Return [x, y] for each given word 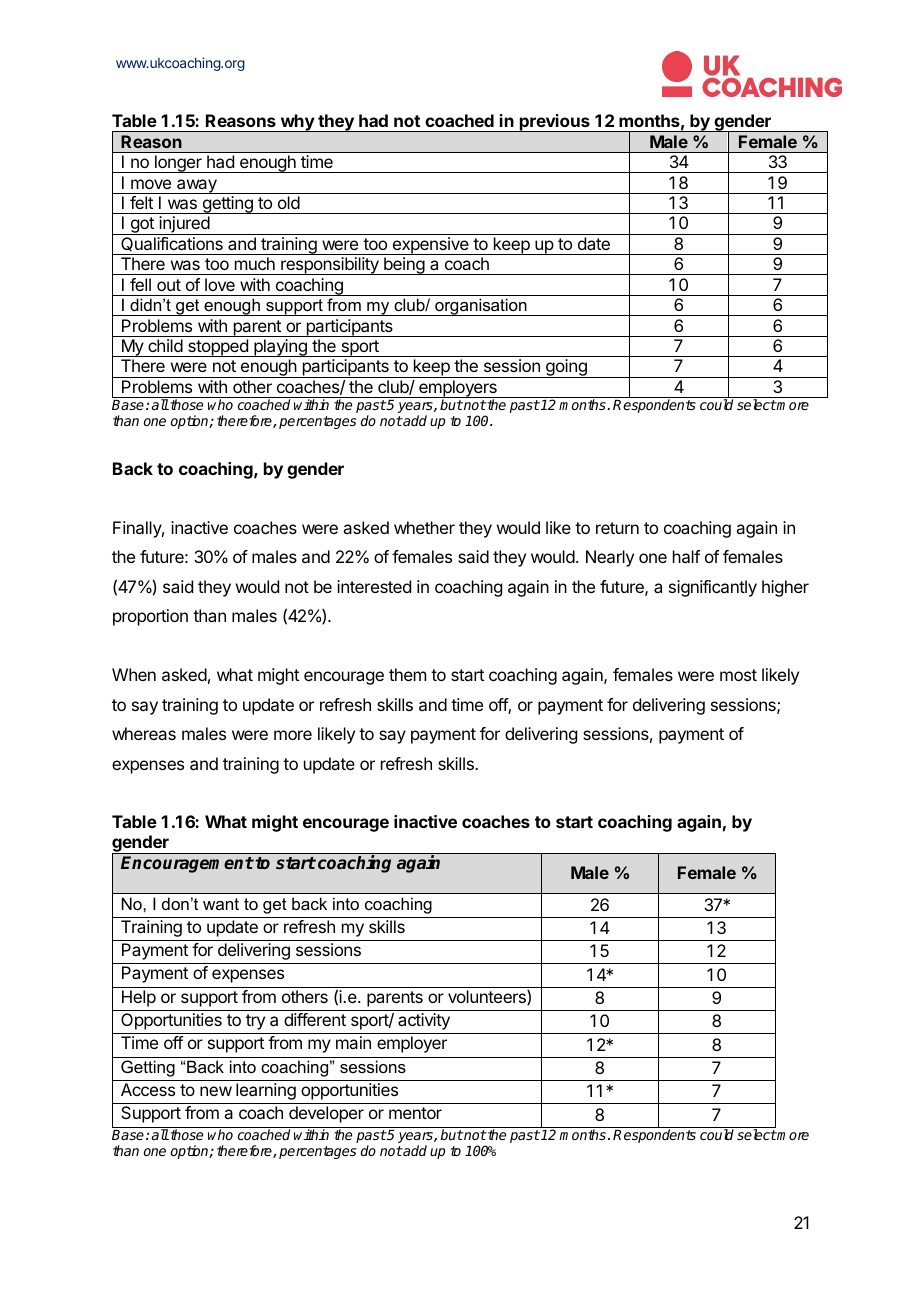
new [216, 1091]
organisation [481, 307]
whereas [144, 733]
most [738, 675]
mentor [415, 1113]
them [407, 674]
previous [555, 123]
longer [178, 164]
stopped [218, 348]
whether [424, 527]
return [617, 528]
